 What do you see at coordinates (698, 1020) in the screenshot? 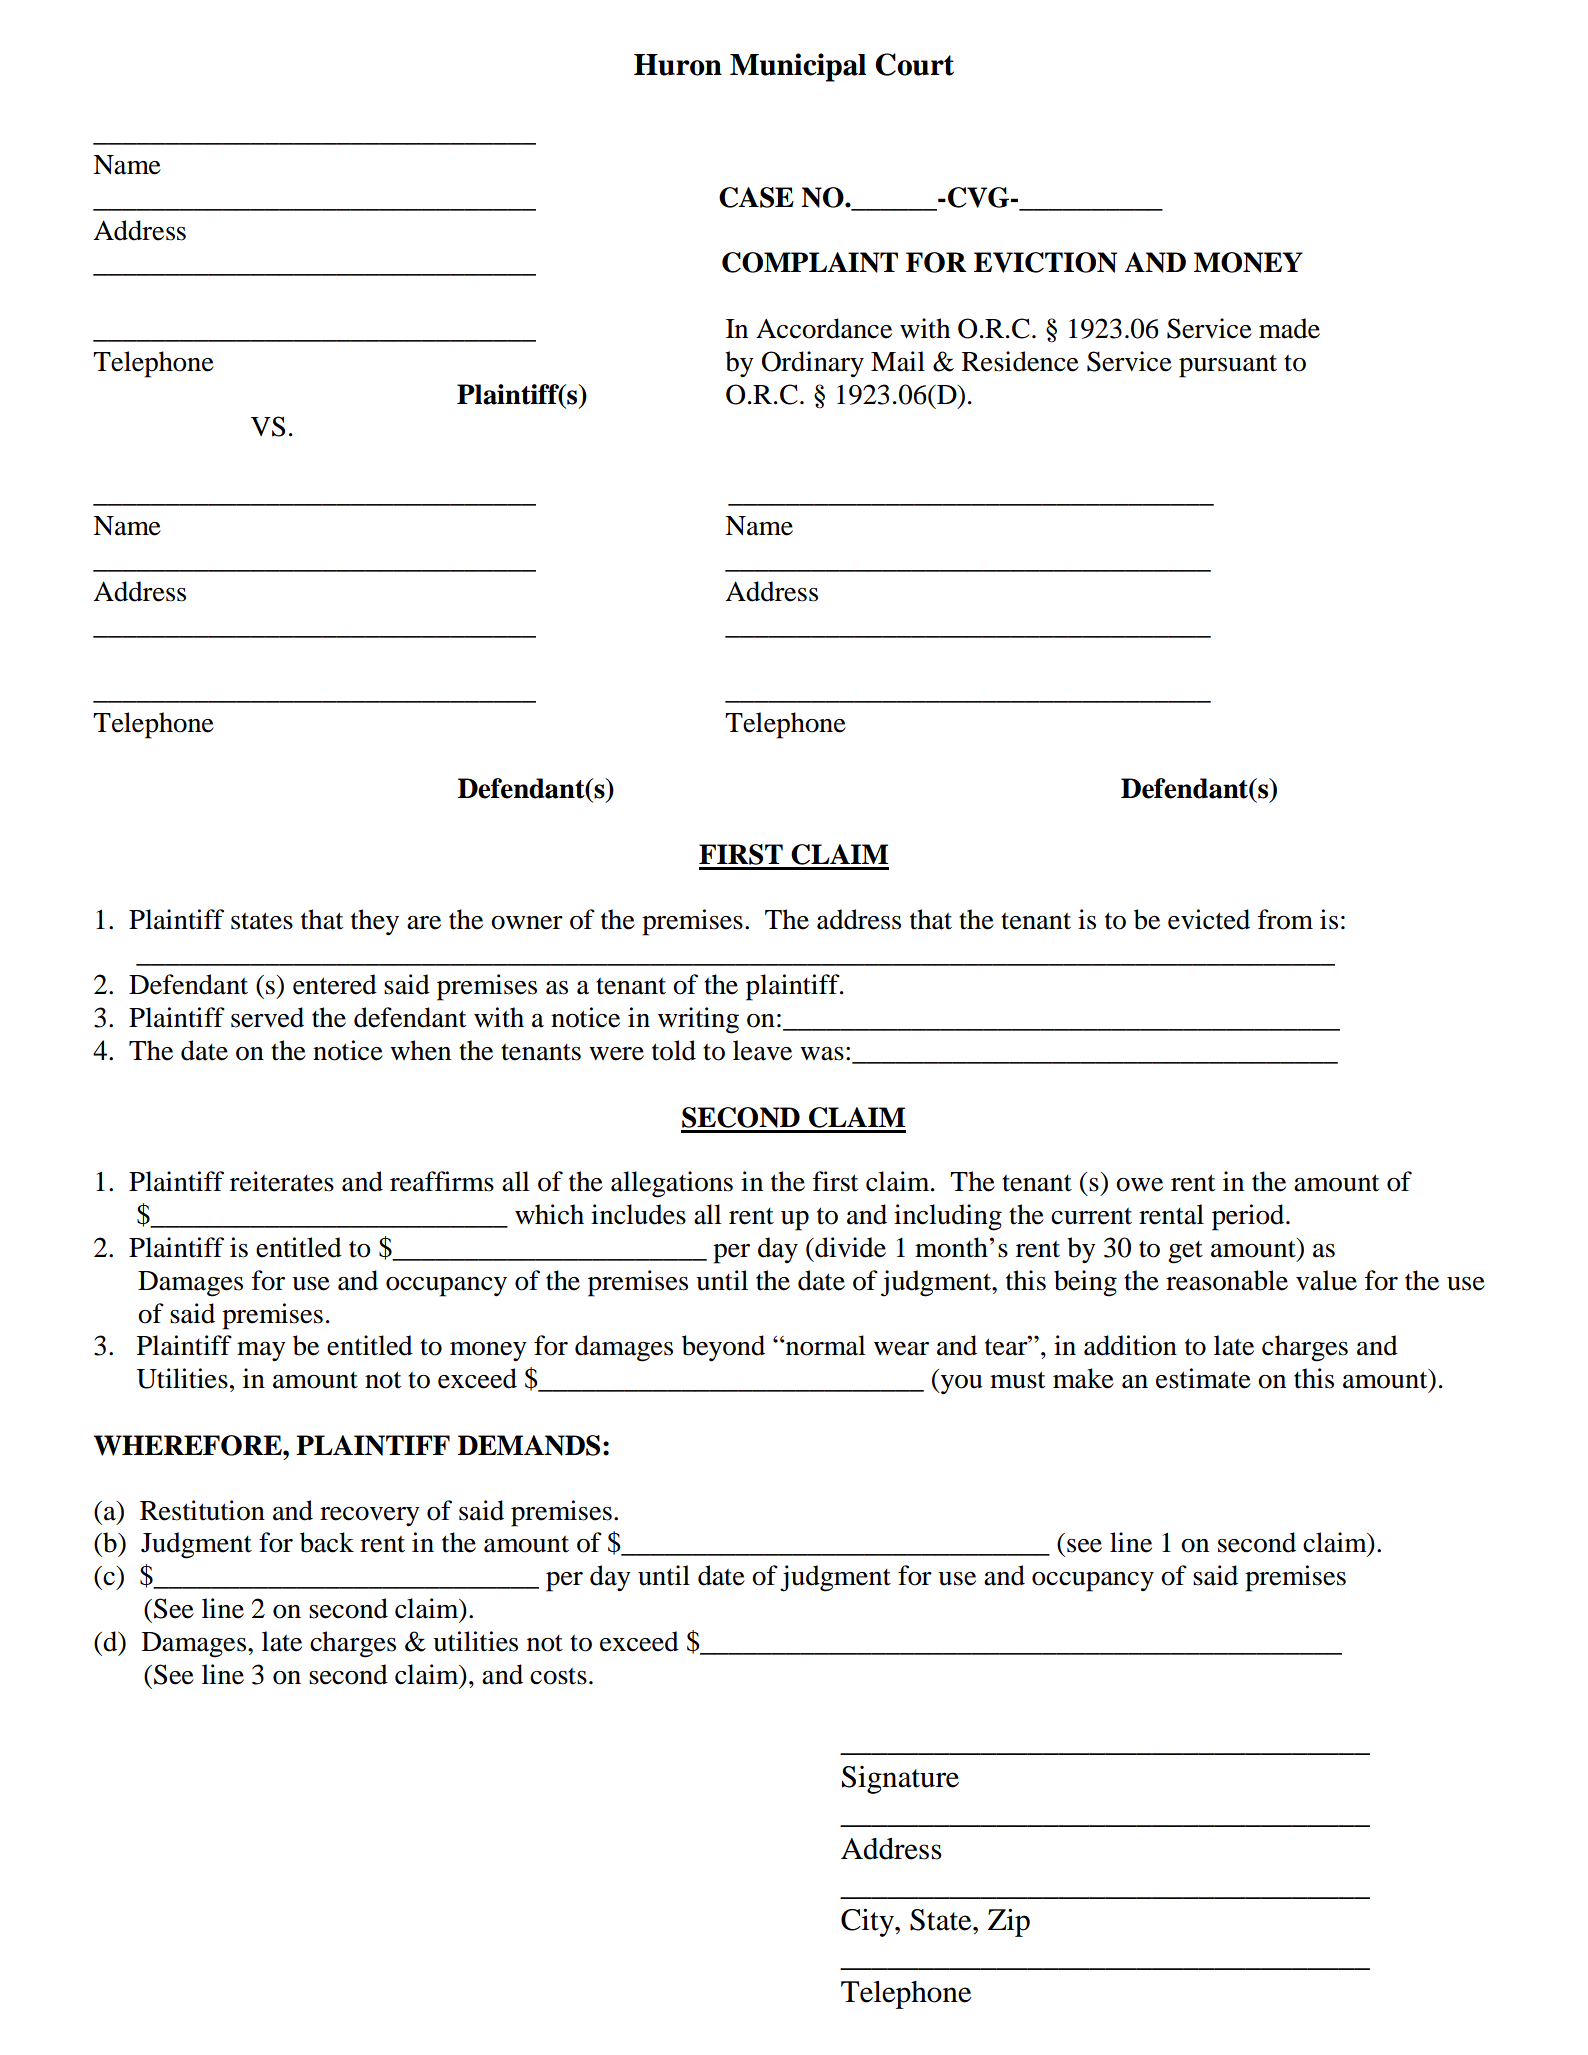
I see `writing` at bounding box center [698, 1020].
